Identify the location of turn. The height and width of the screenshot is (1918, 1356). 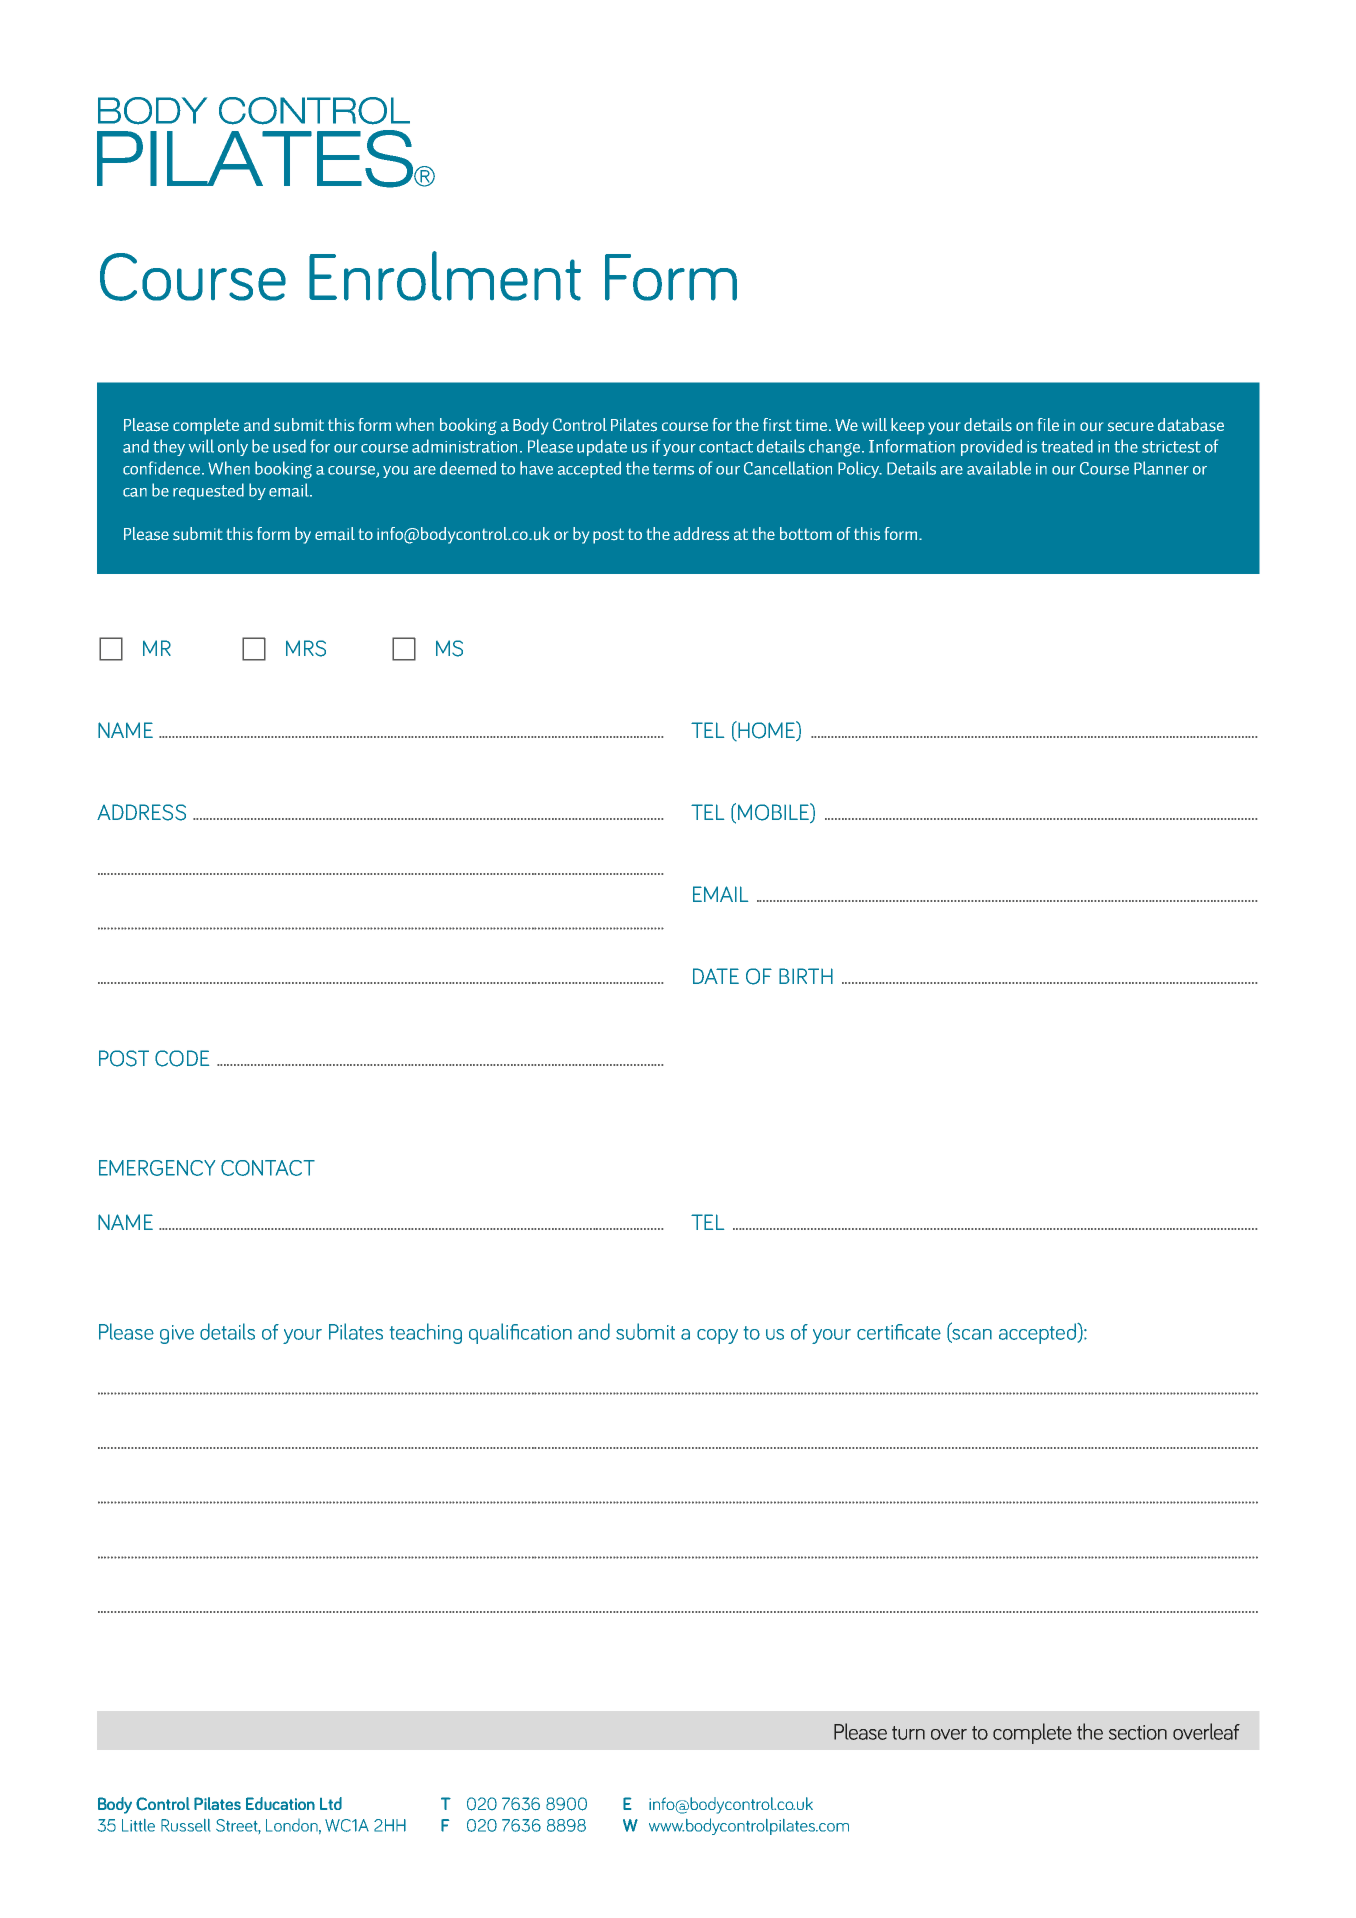
(908, 1733).
